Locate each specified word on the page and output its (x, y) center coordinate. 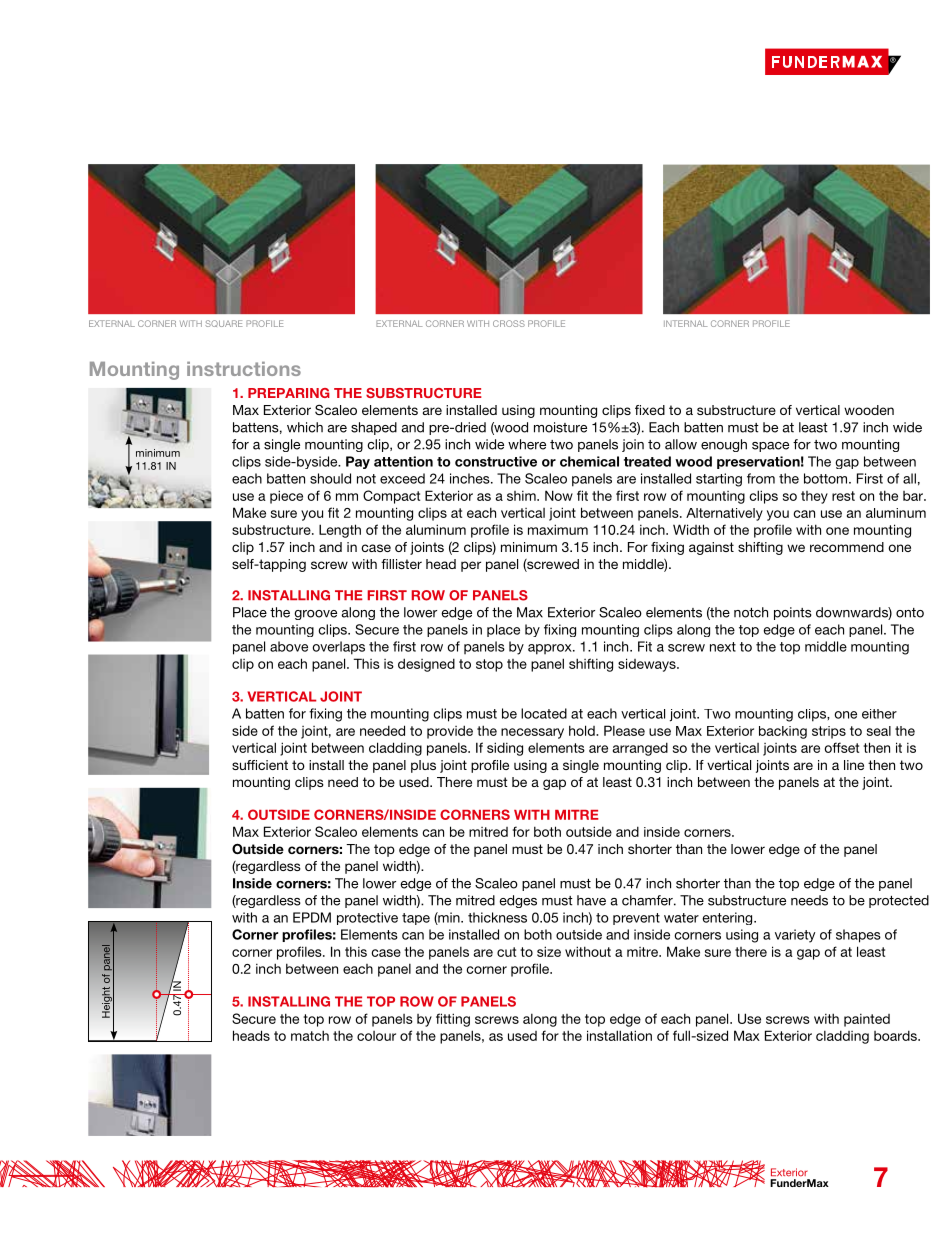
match (310, 1035)
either (879, 714)
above (289, 646)
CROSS (509, 323)
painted (867, 1020)
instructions (244, 369)
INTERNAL (685, 323)
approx (551, 649)
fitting (453, 1020)
